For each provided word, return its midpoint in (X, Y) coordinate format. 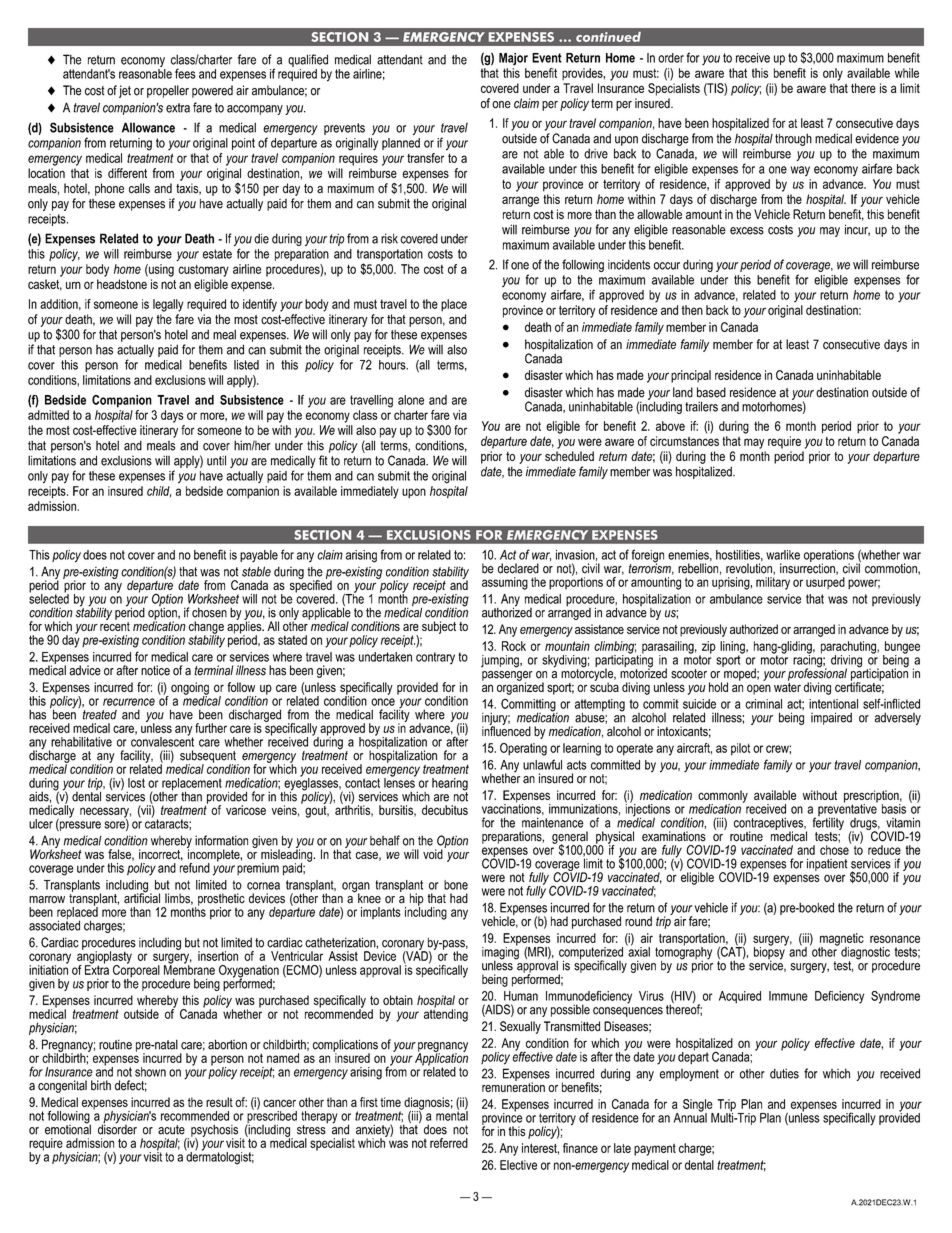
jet (125, 91)
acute (171, 1130)
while (907, 73)
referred (449, 1143)
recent (115, 625)
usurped (825, 583)
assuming (505, 583)
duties (784, 1073)
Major (513, 59)
